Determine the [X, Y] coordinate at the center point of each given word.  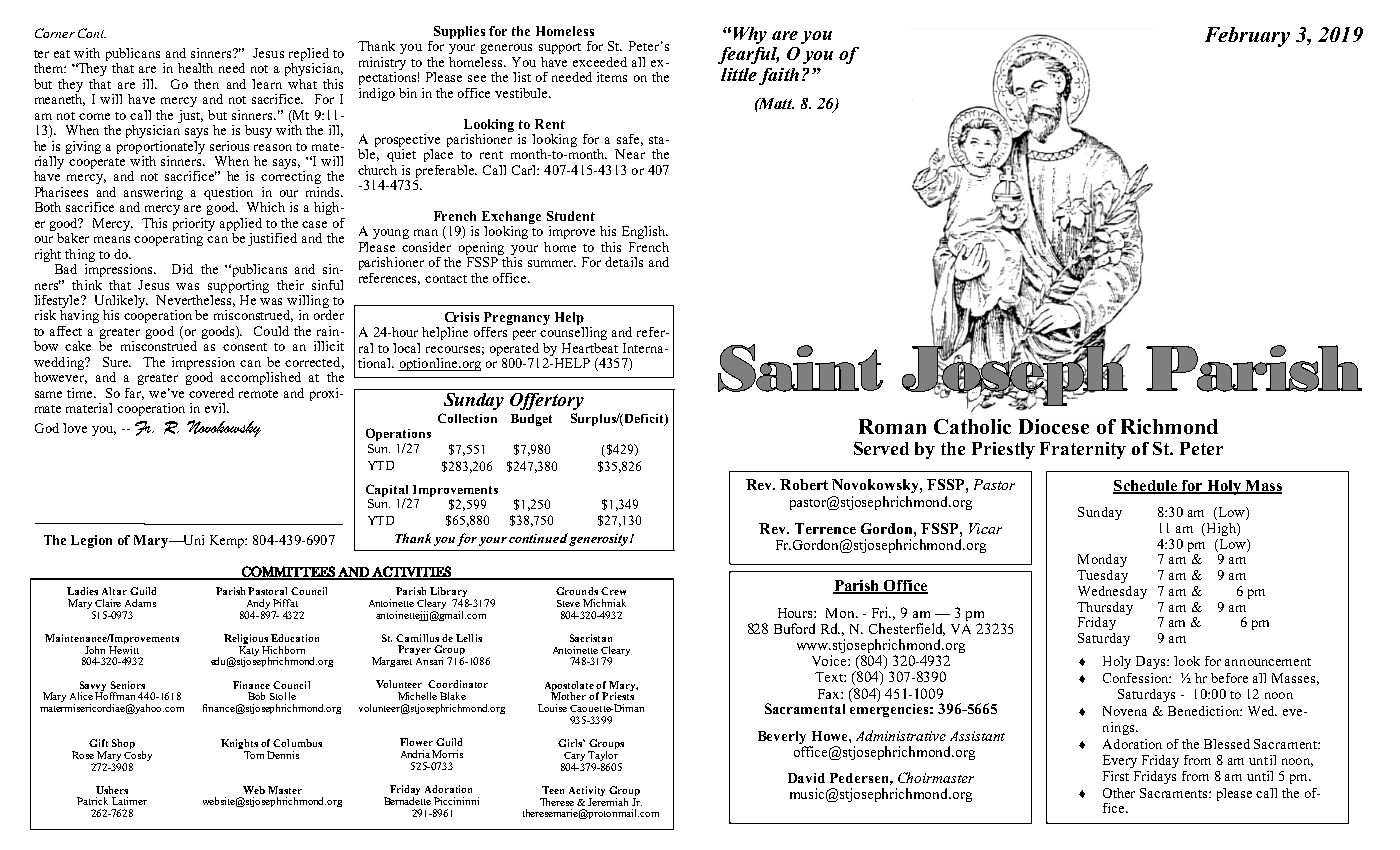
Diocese [1054, 426]
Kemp [228, 541]
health [195, 68]
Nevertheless [195, 299]
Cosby [138, 756]
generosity [600, 540]
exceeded [600, 62]
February [1247, 37]
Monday [1102, 560]
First [1116, 776]
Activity [587, 792]
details [624, 262]
